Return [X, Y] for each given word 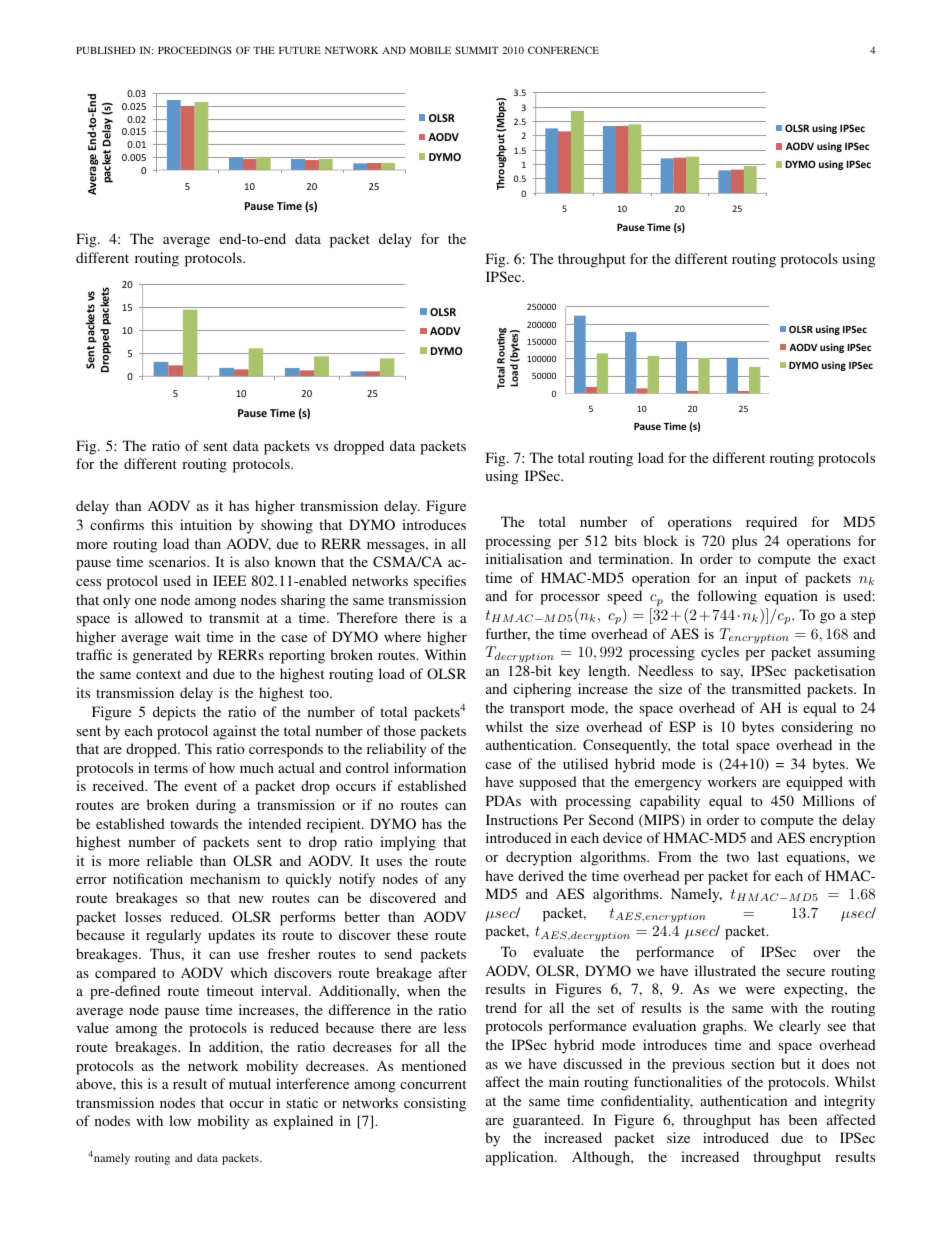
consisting [435, 1104]
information [430, 767]
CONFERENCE [563, 50]
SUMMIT [476, 50]
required [771, 523]
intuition [206, 524]
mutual [250, 1083]
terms [171, 768]
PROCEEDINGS [195, 50]
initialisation [524, 558]
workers [732, 781]
